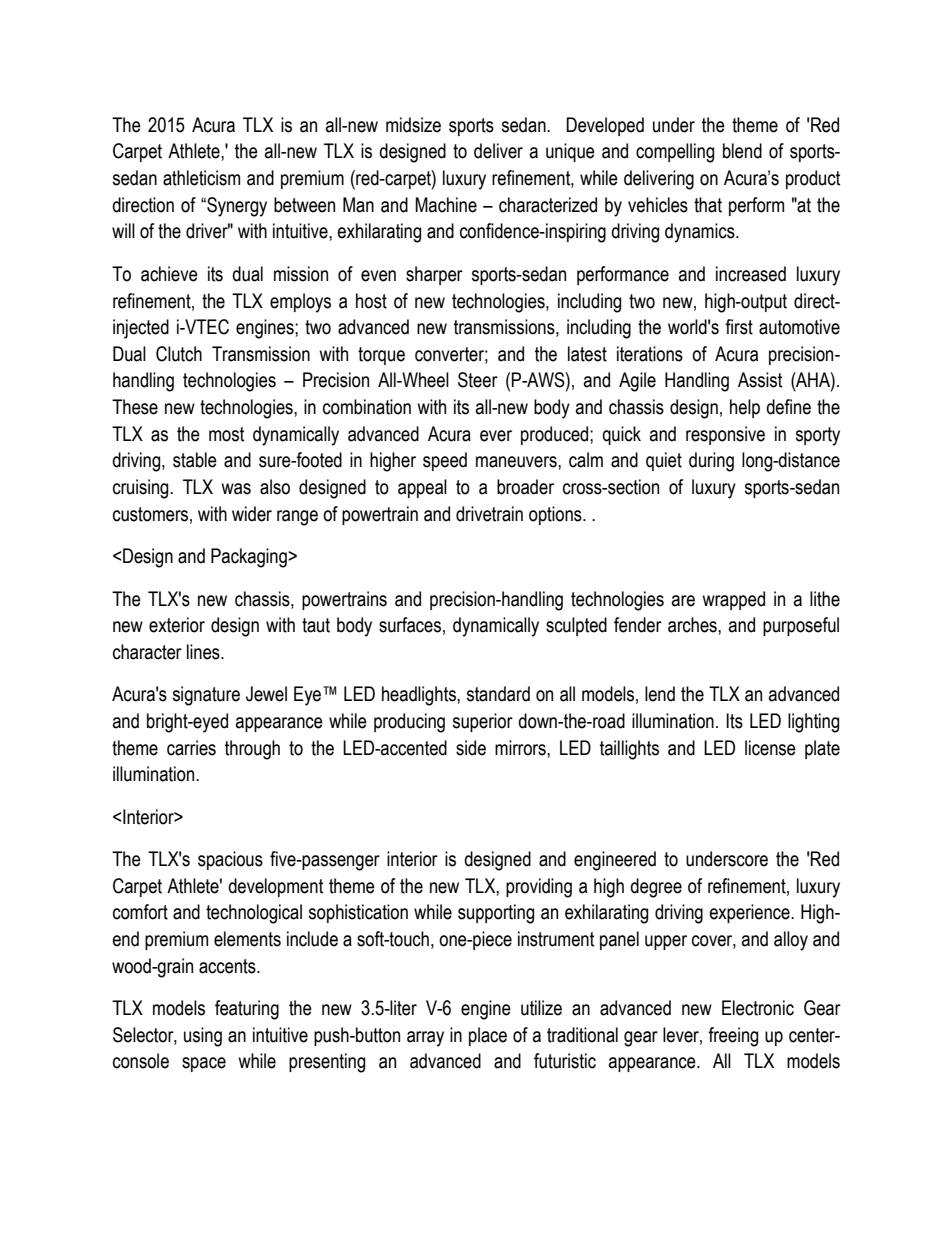 The height and width of the screenshot is (1233, 952). Describe the element at coordinates (488, 1036) in the screenshot. I see `place` at that location.
